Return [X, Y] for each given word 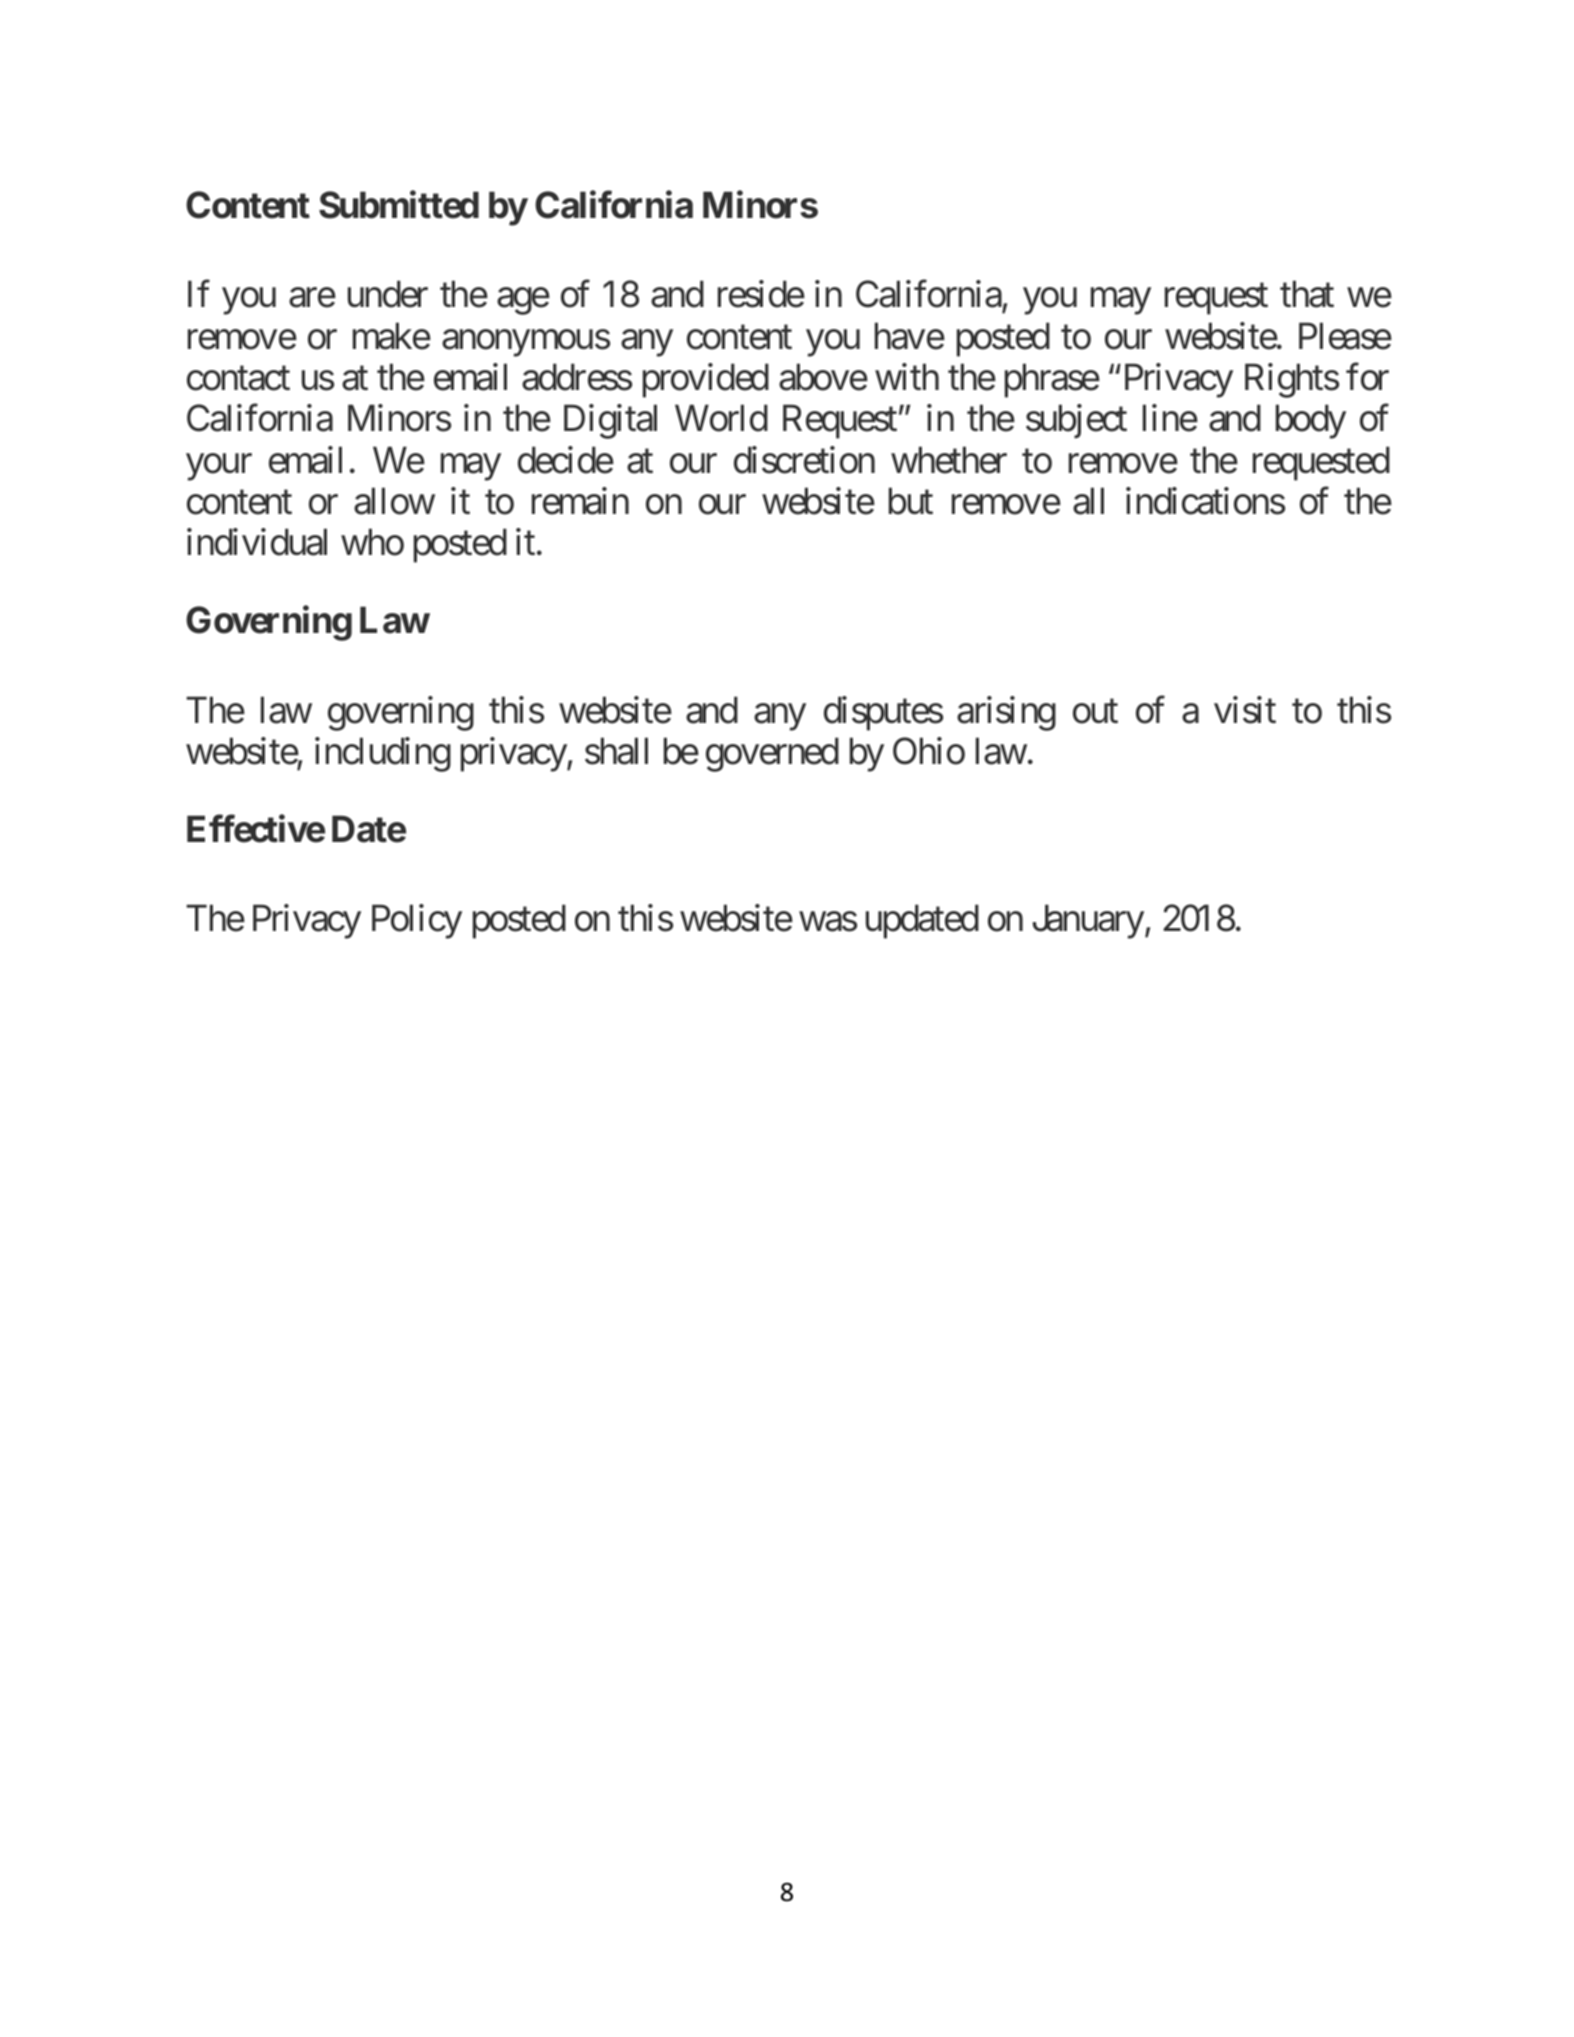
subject [1076, 422]
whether [949, 460]
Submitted [399, 205]
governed [772, 754]
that [1307, 294]
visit [1245, 710]
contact [238, 379]
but [911, 501]
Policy [417, 921]
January [1088, 922]
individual [257, 542]
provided [706, 380]
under [388, 294]
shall [616, 751]
